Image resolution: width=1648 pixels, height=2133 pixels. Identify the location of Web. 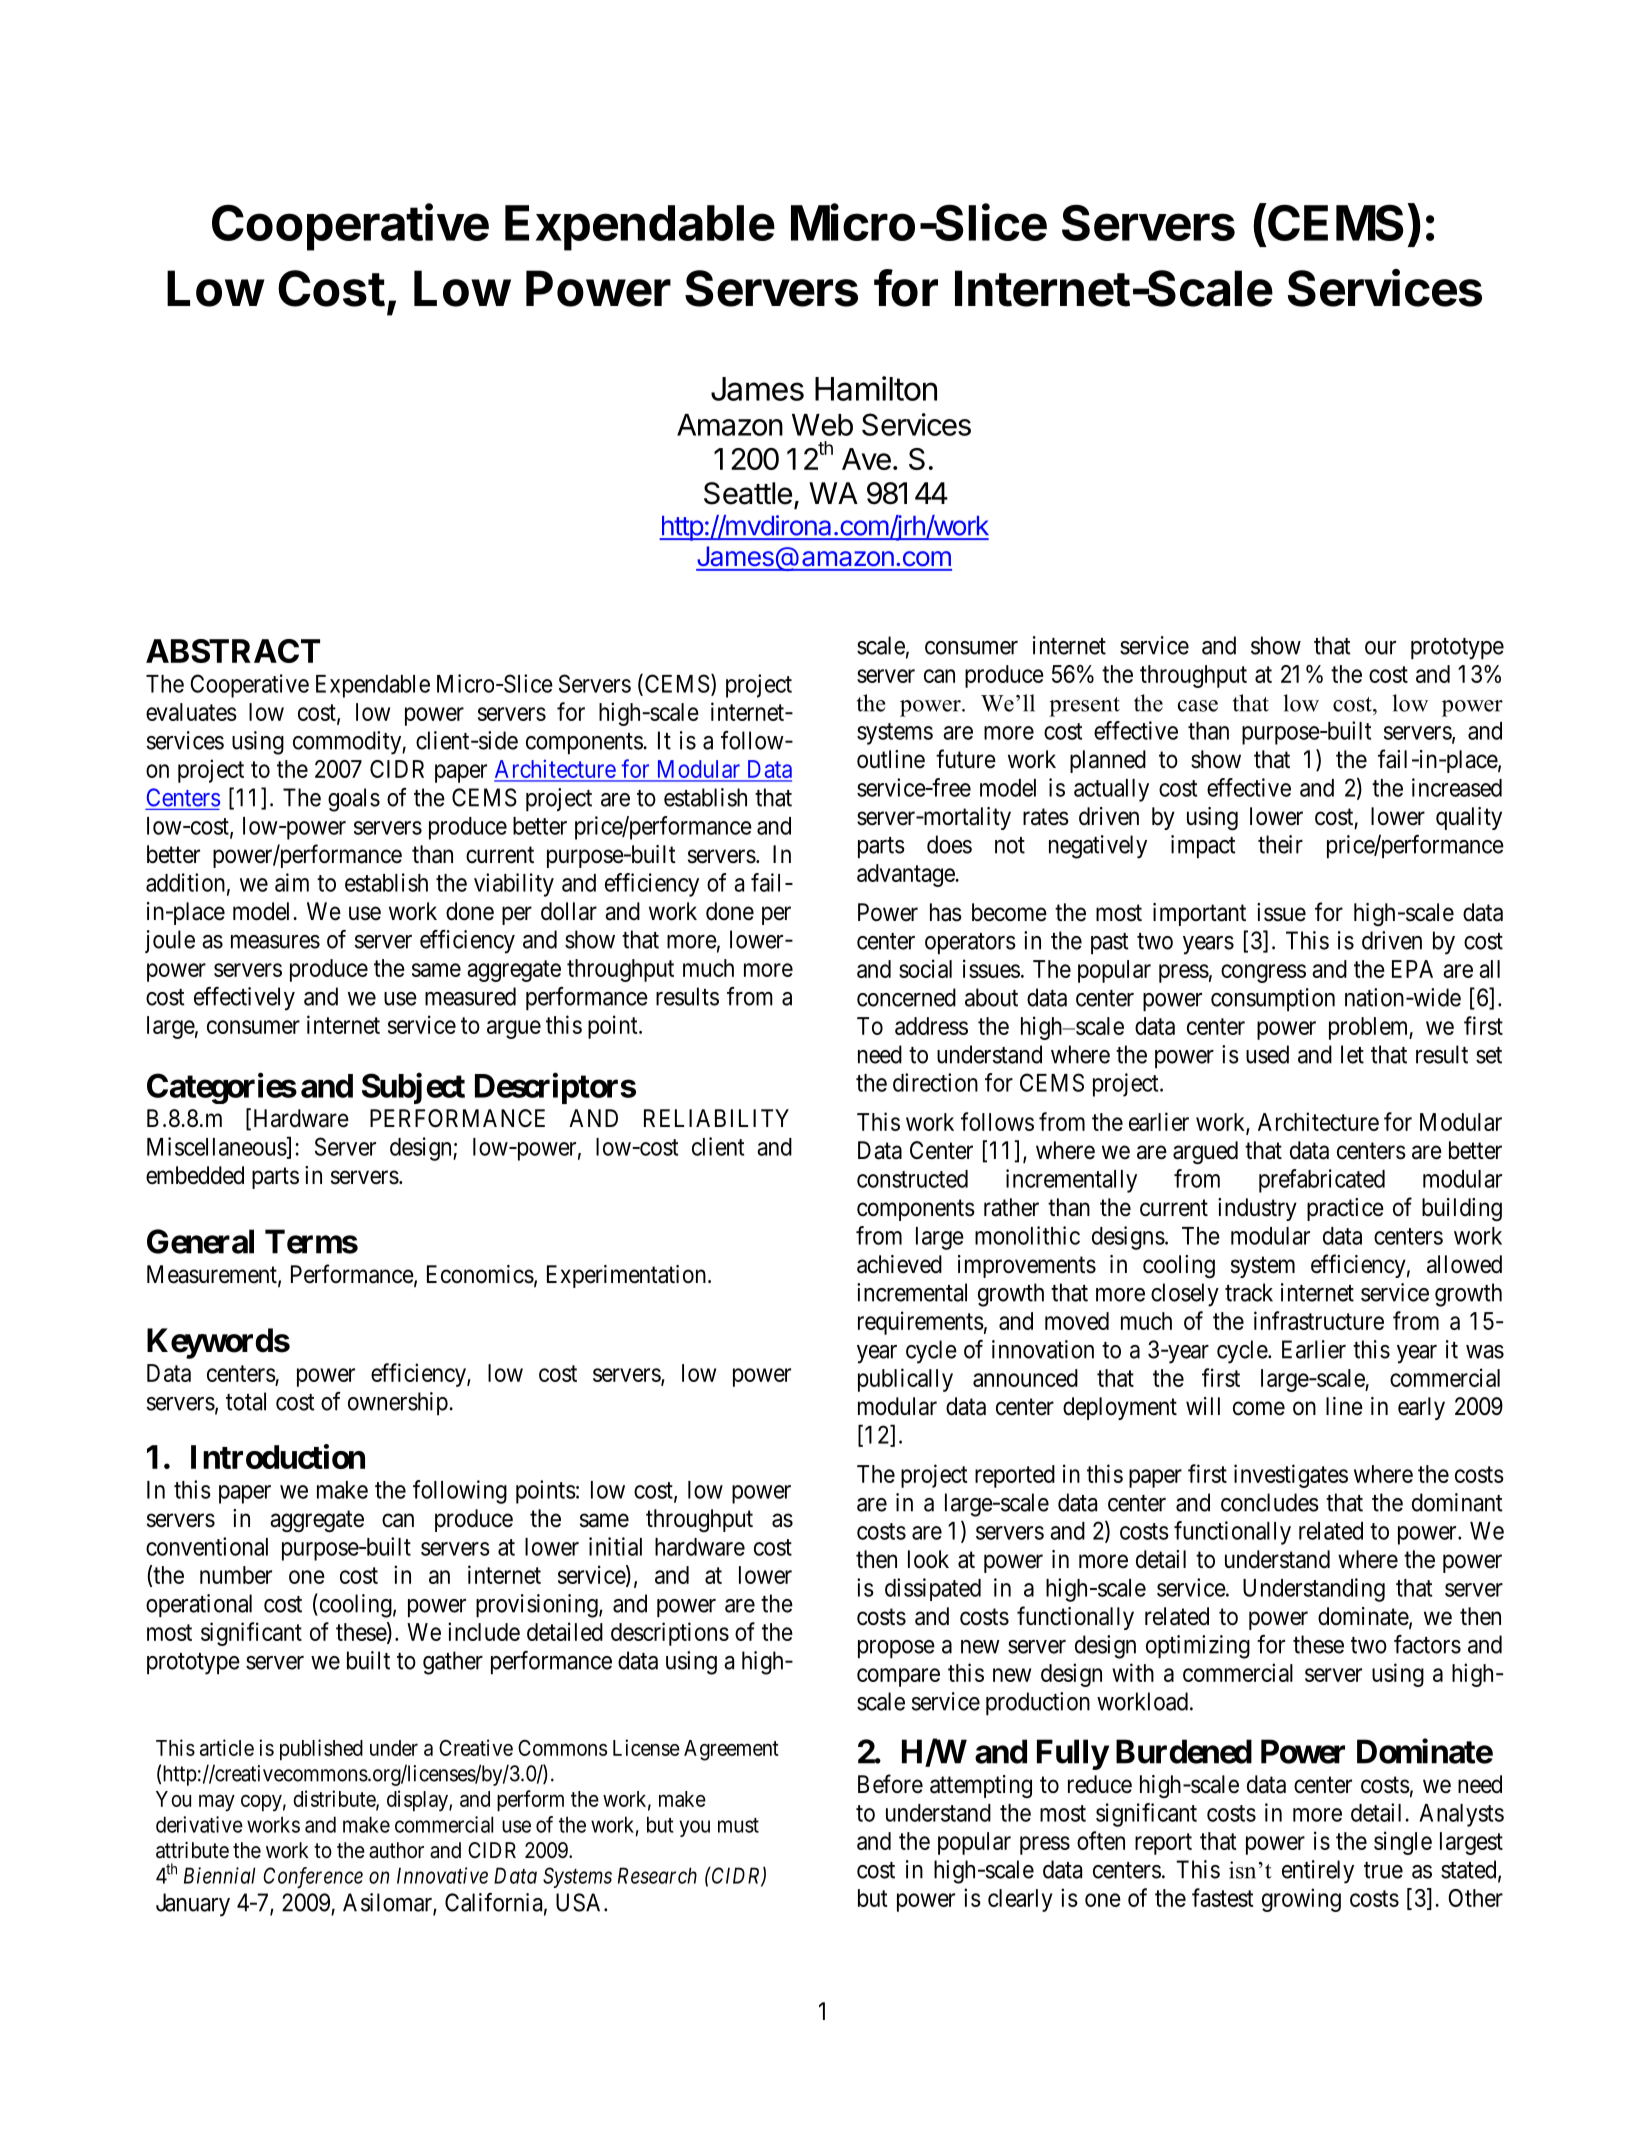
(822, 425).
